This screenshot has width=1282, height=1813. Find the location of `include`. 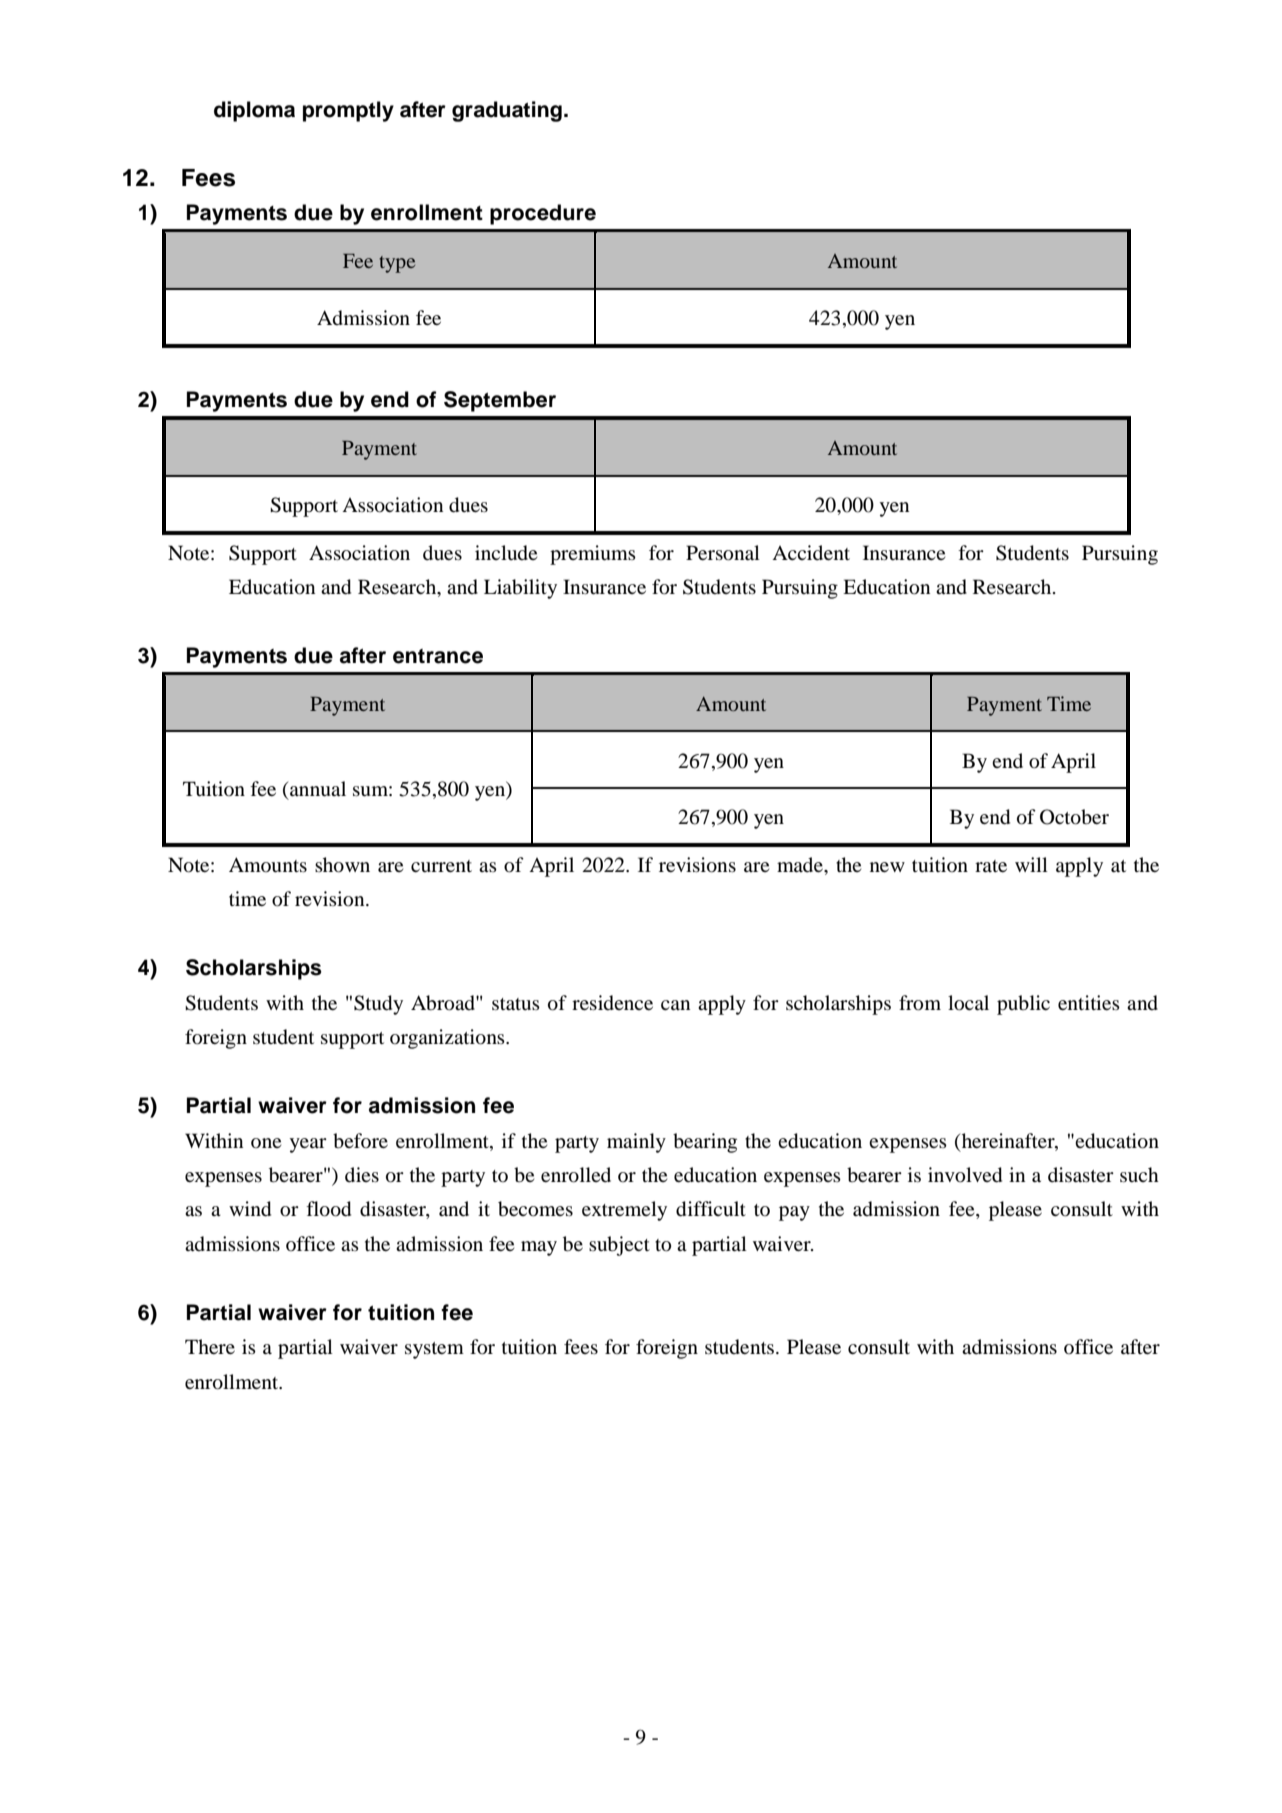

include is located at coordinates (506, 553).
